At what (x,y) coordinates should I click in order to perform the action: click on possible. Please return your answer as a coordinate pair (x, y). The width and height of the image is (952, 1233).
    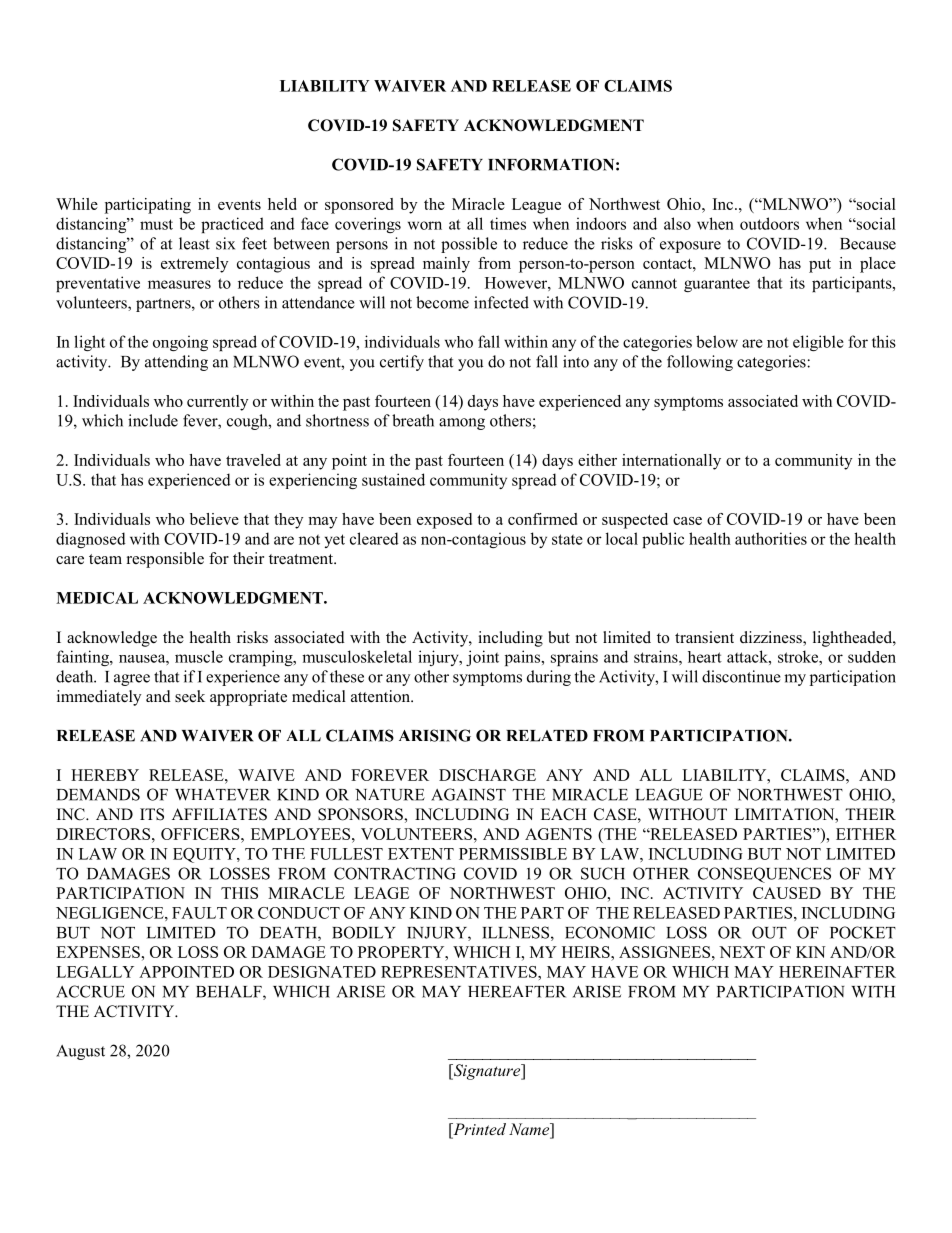
    Looking at the image, I should click on (469, 245).
